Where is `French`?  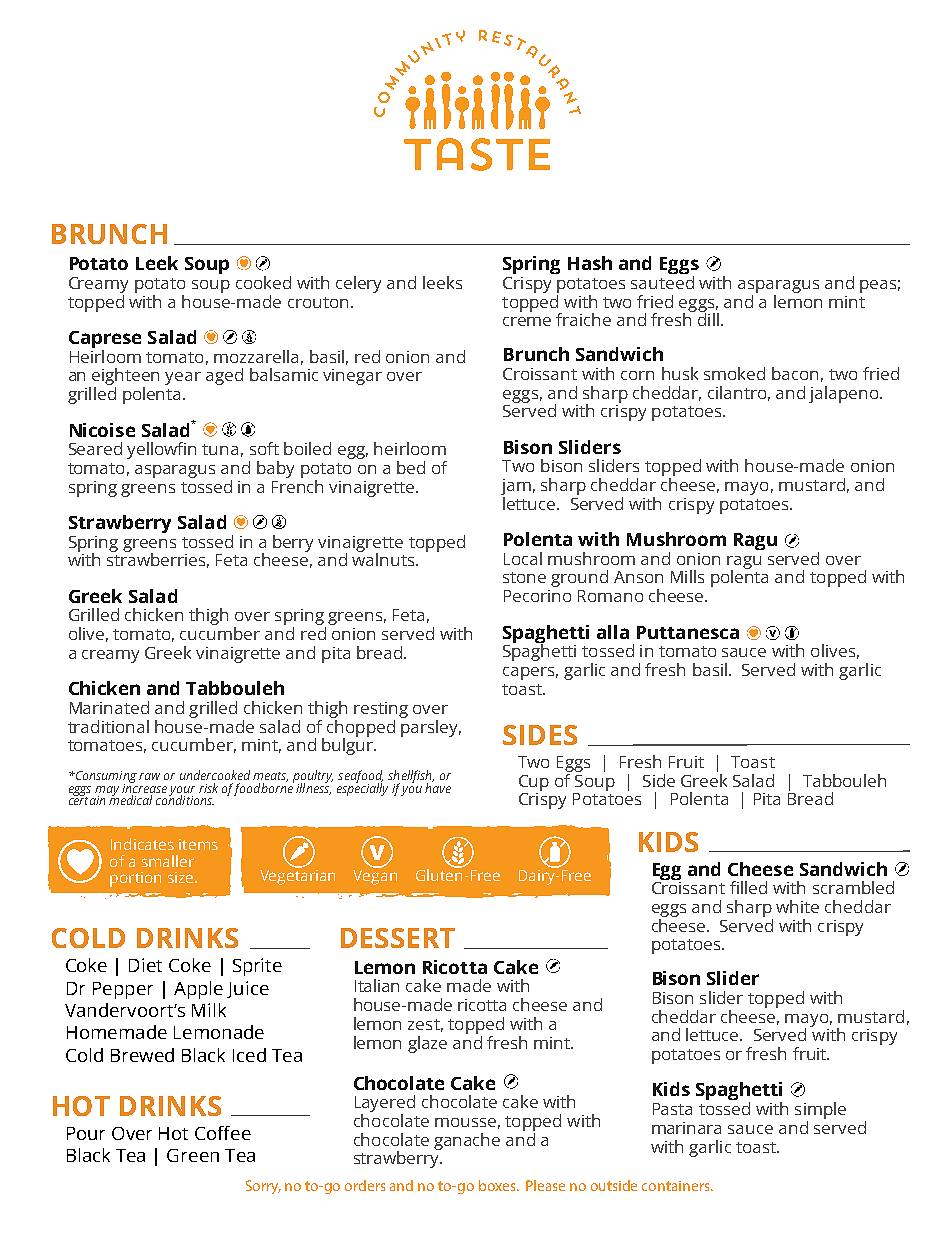 French is located at coordinates (297, 485).
